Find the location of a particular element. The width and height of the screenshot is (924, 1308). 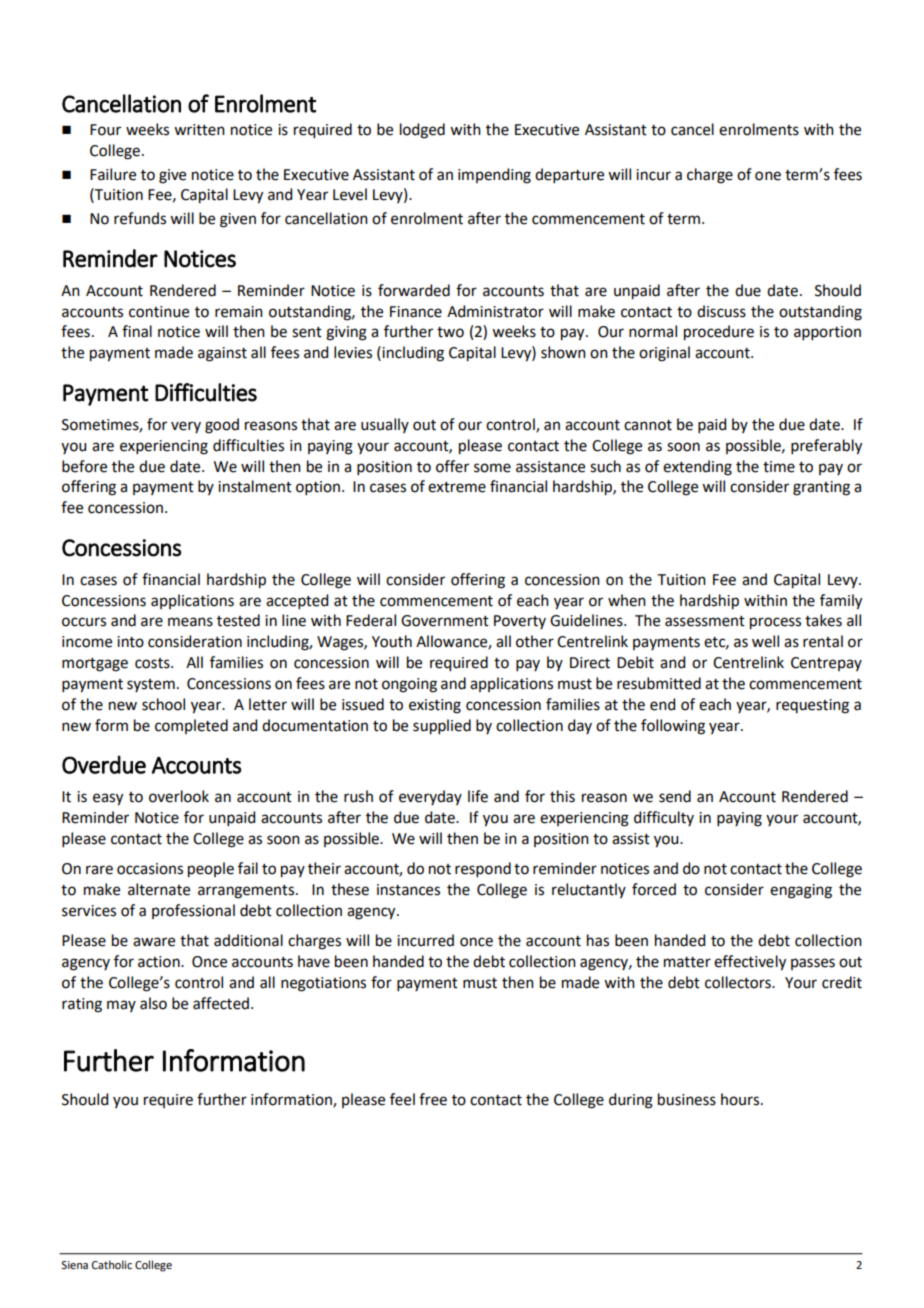

Catholic is located at coordinates (112, 1264).
